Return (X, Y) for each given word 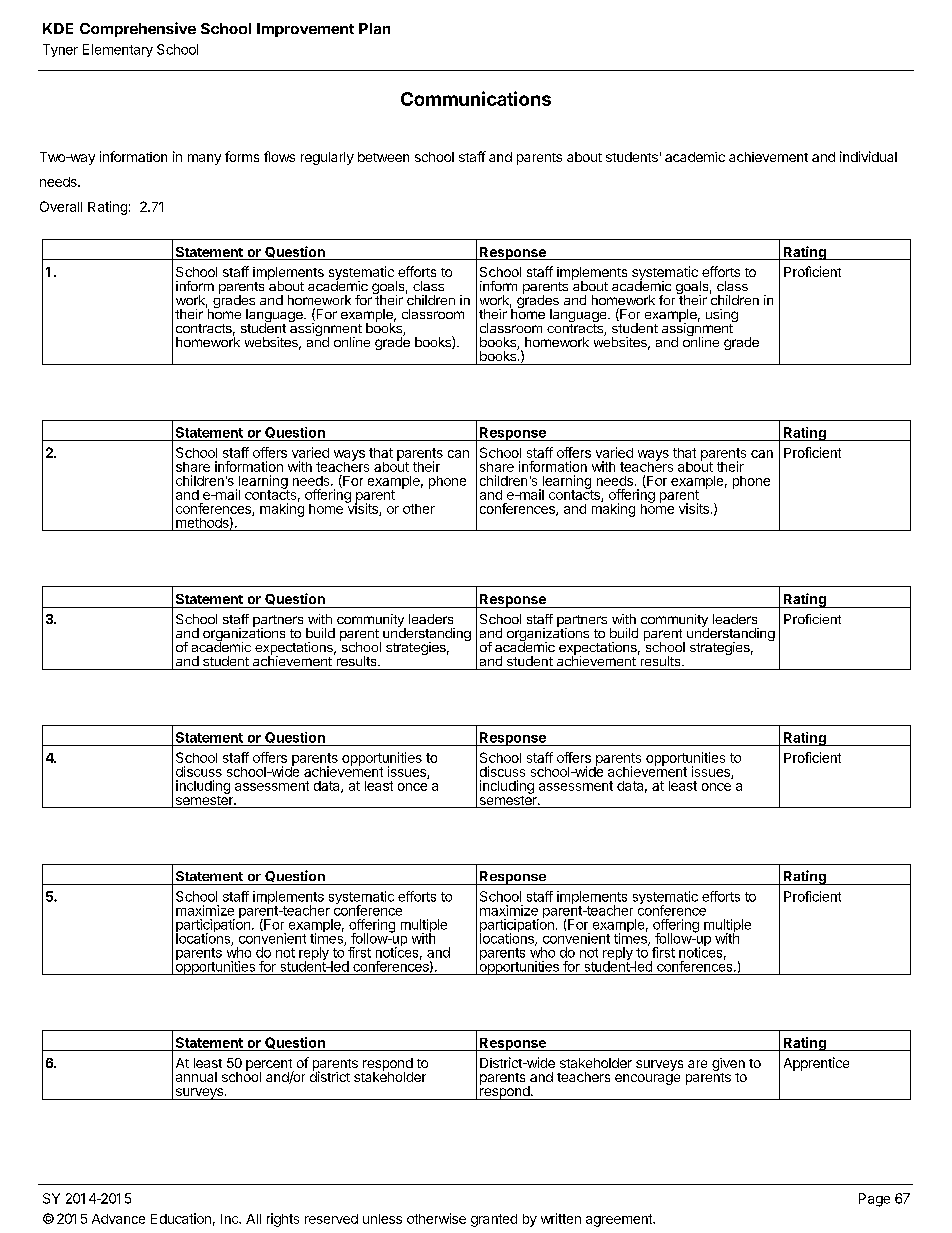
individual (868, 156)
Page (874, 1200)
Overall (61, 206)
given (728, 1066)
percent (270, 1066)
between (383, 157)
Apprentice (816, 1064)
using (722, 317)
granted (494, 1220)
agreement (620, 1220)
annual (196, 1077)
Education (181, 1218)
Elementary (118, 50)
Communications (476, 98)
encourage (647, 1079)
